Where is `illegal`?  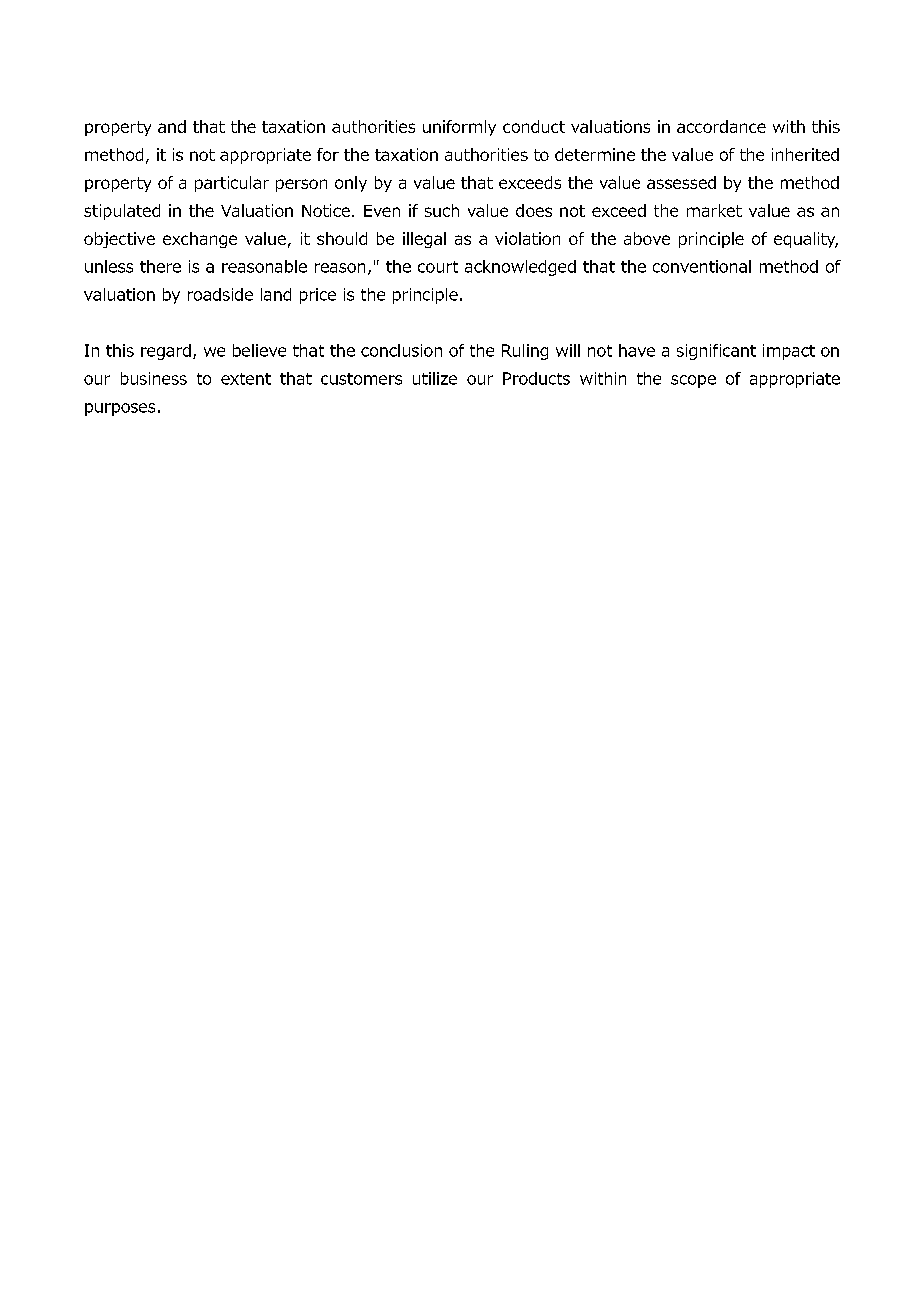 illegal is located at coordinates (424, 240).
